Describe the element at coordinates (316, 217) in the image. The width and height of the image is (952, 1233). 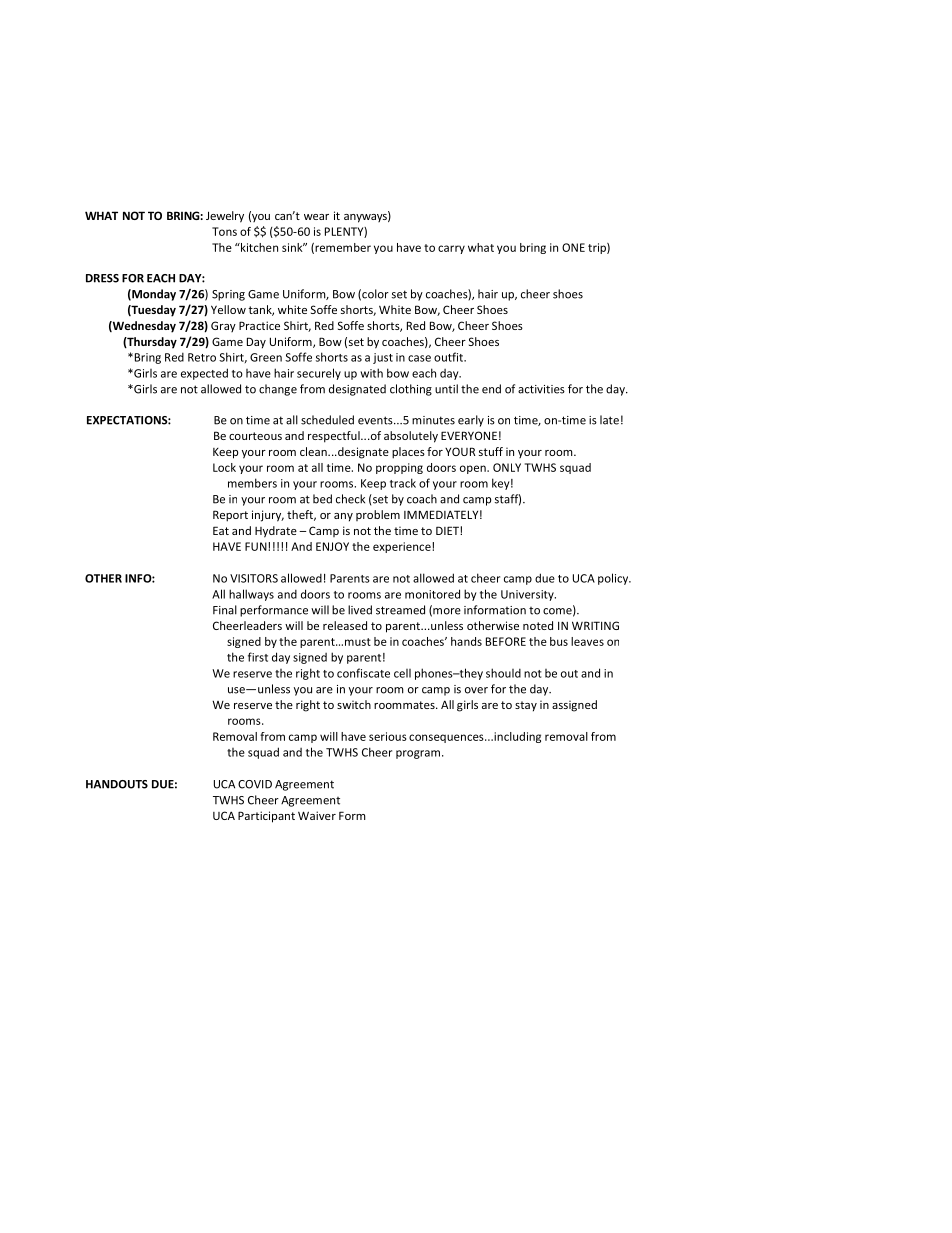
I see `wear` at that location.
